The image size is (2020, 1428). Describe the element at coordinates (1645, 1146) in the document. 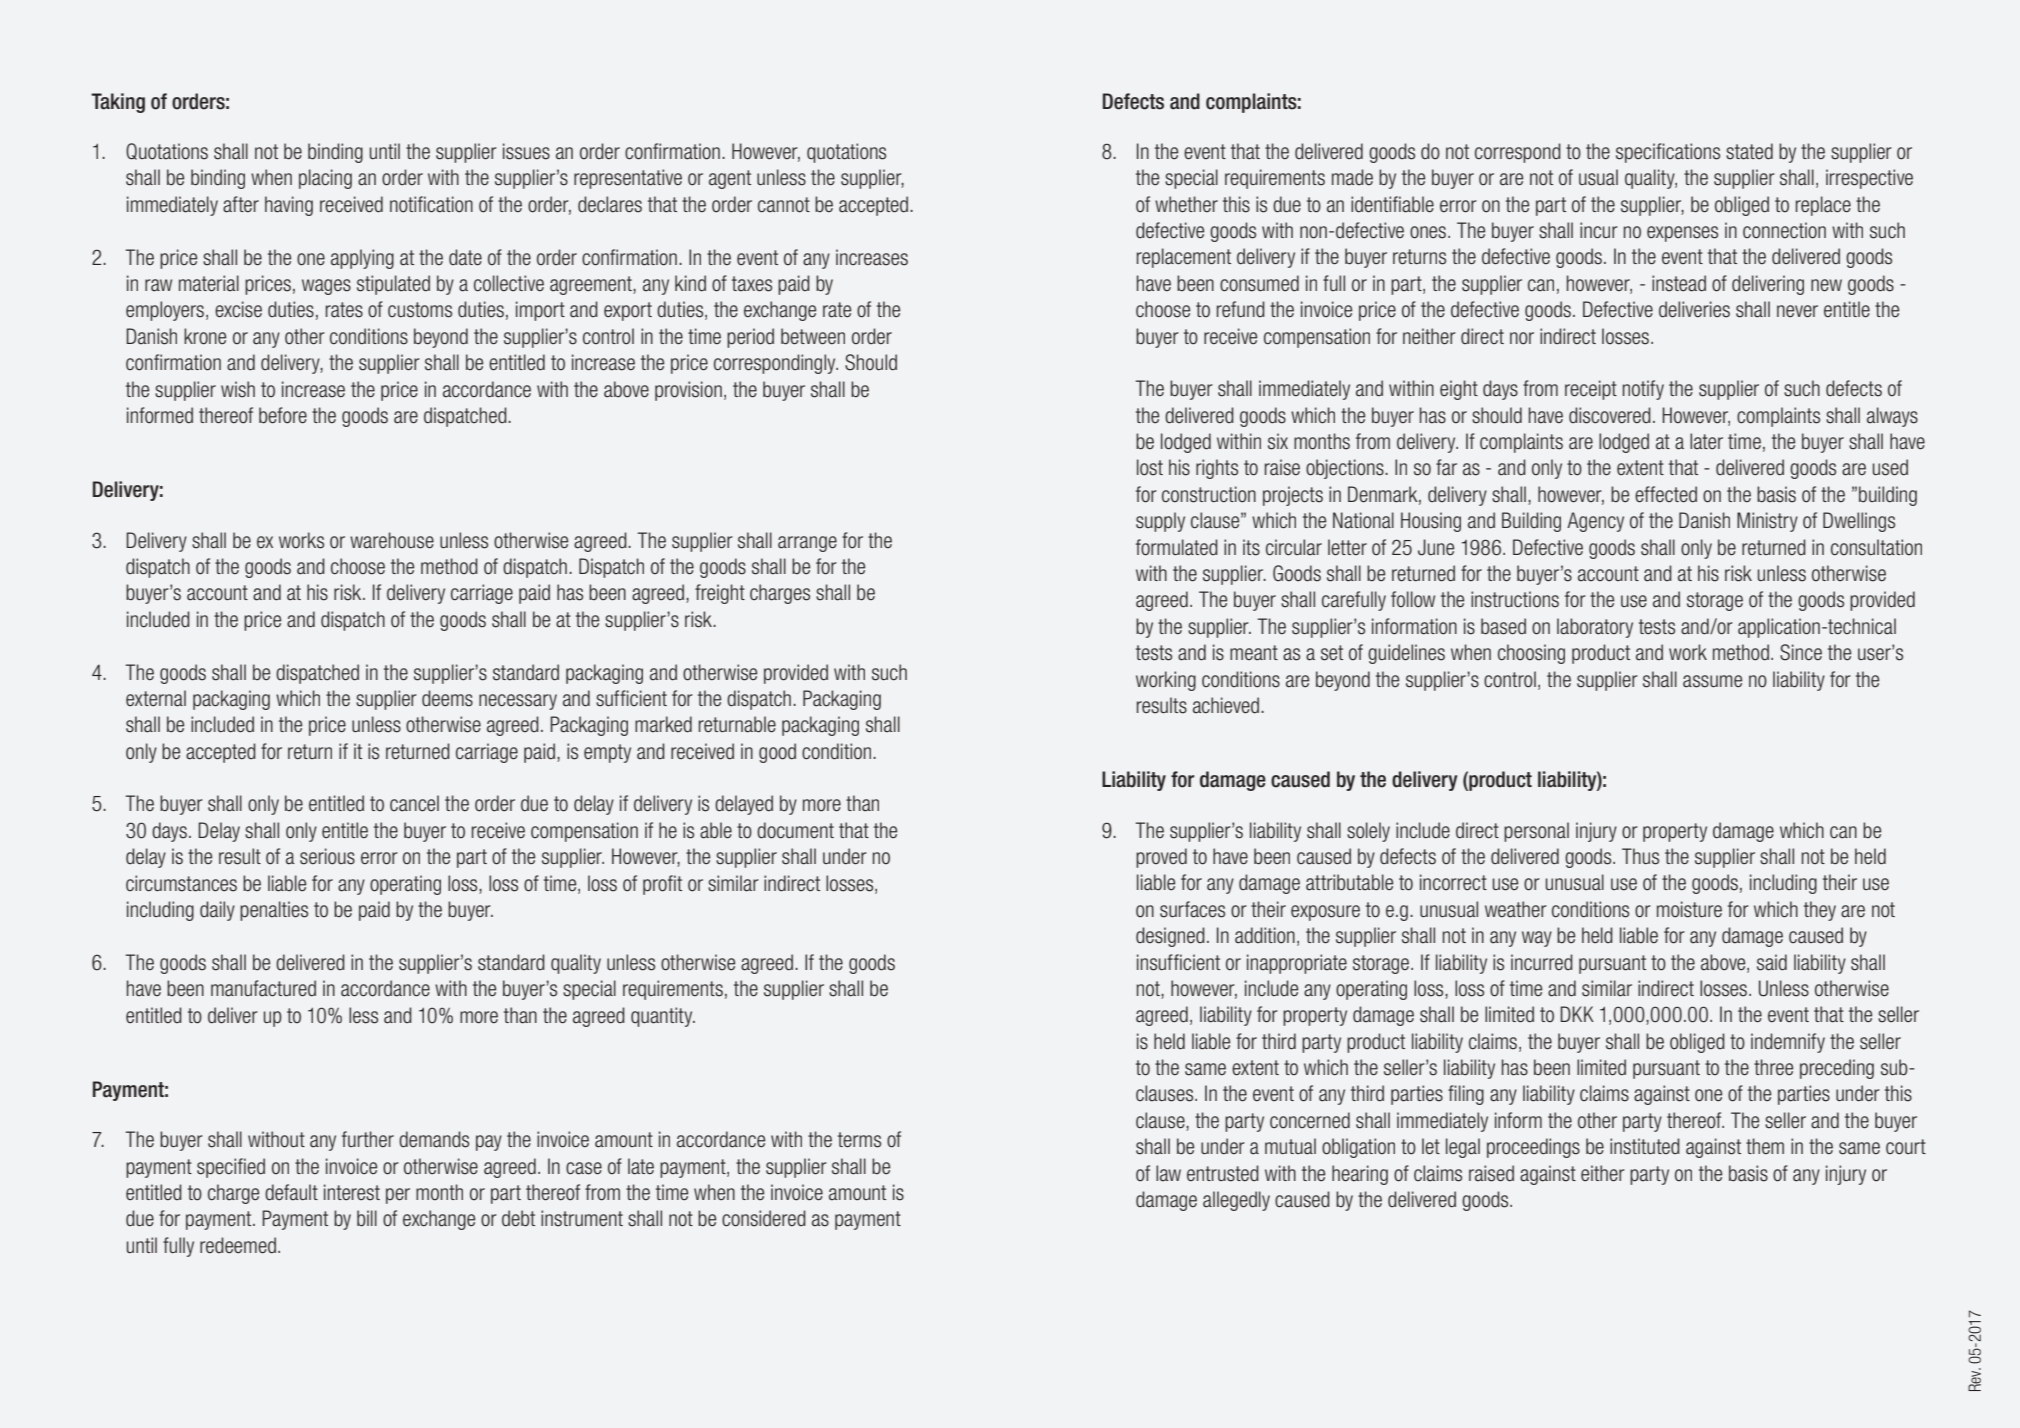

I see `instituted` at that location.
